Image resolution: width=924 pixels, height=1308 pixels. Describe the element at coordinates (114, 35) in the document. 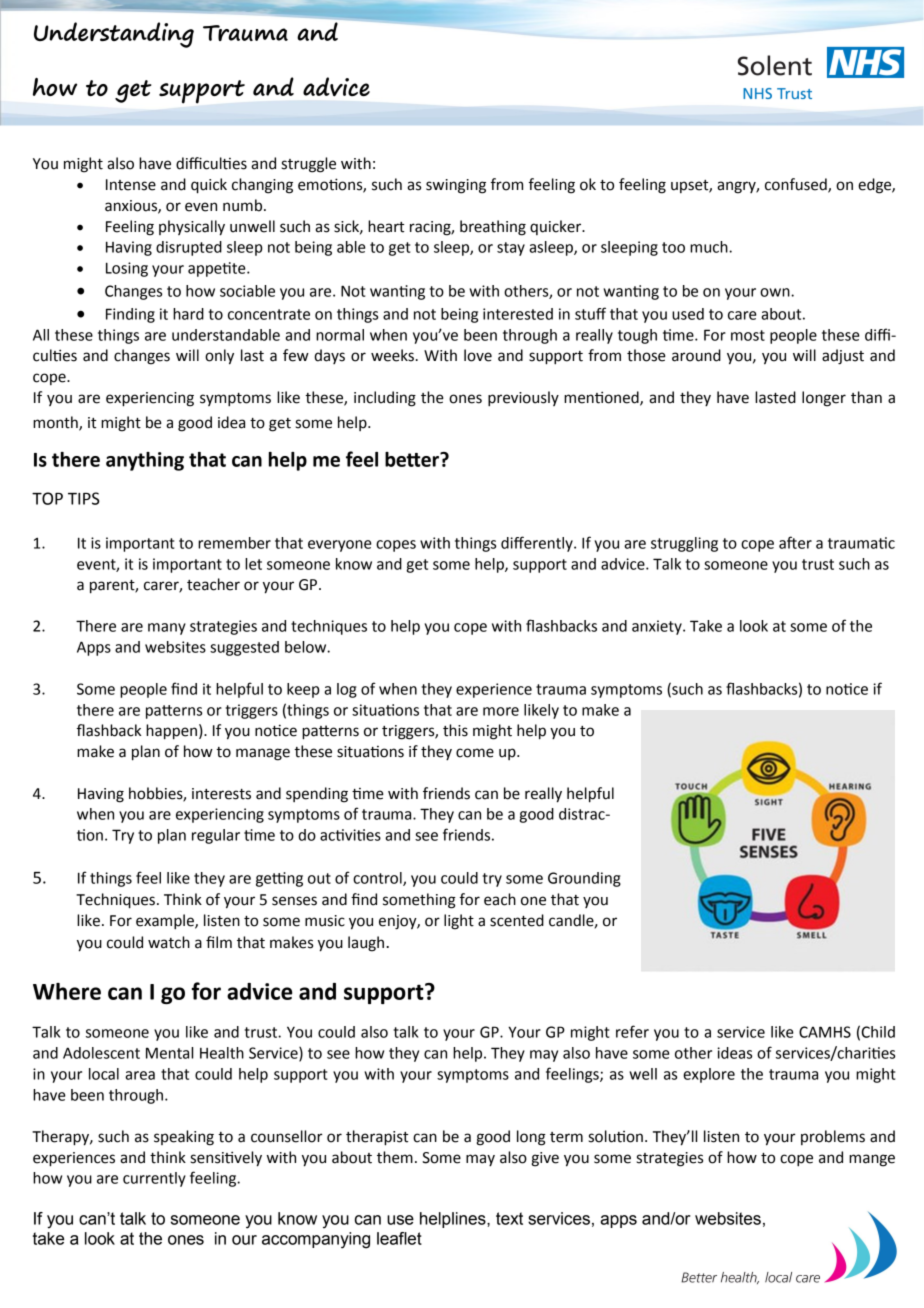

I see `Understanding` at that location.
